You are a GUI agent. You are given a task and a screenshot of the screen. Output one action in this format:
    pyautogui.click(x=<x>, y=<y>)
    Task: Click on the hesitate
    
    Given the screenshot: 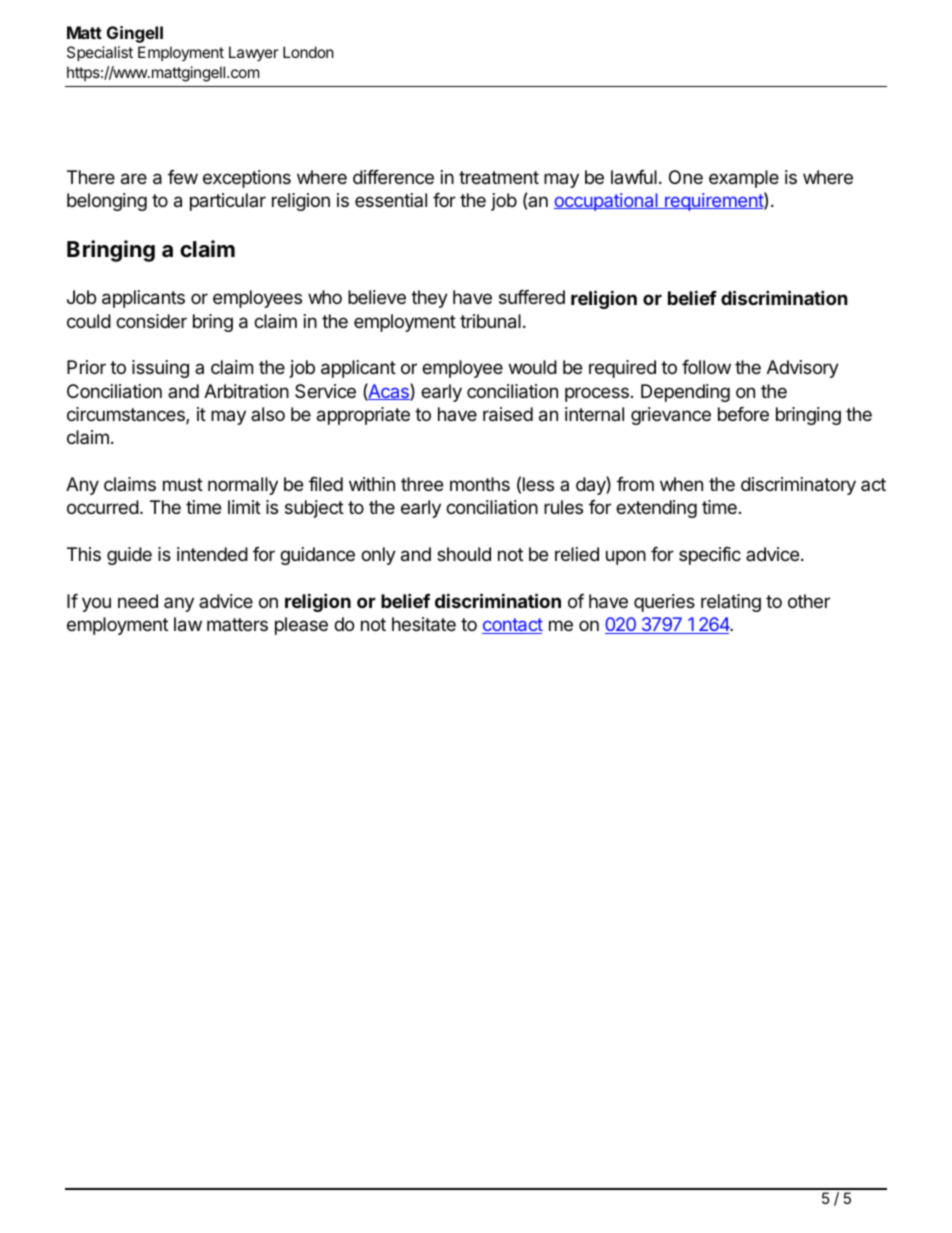 What is the action you would take?
    pyautogui.click(x=424, y=624)
